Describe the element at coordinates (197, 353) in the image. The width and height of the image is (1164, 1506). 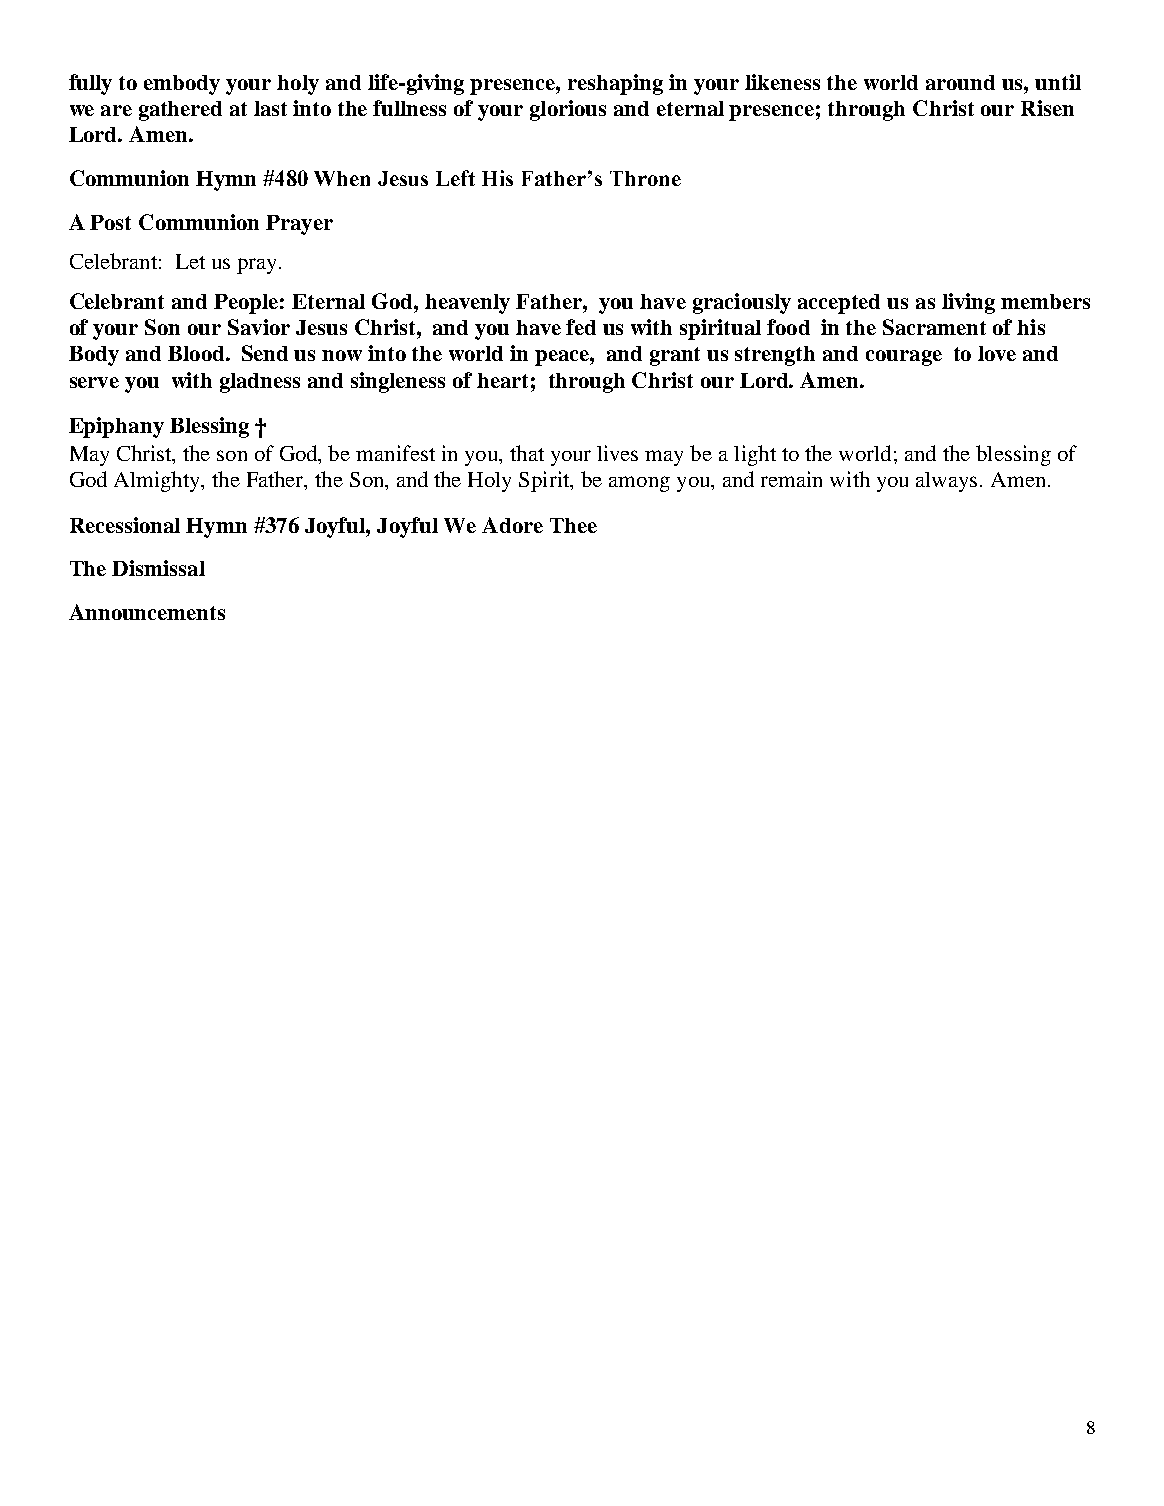
I see `Blood` at that location.
